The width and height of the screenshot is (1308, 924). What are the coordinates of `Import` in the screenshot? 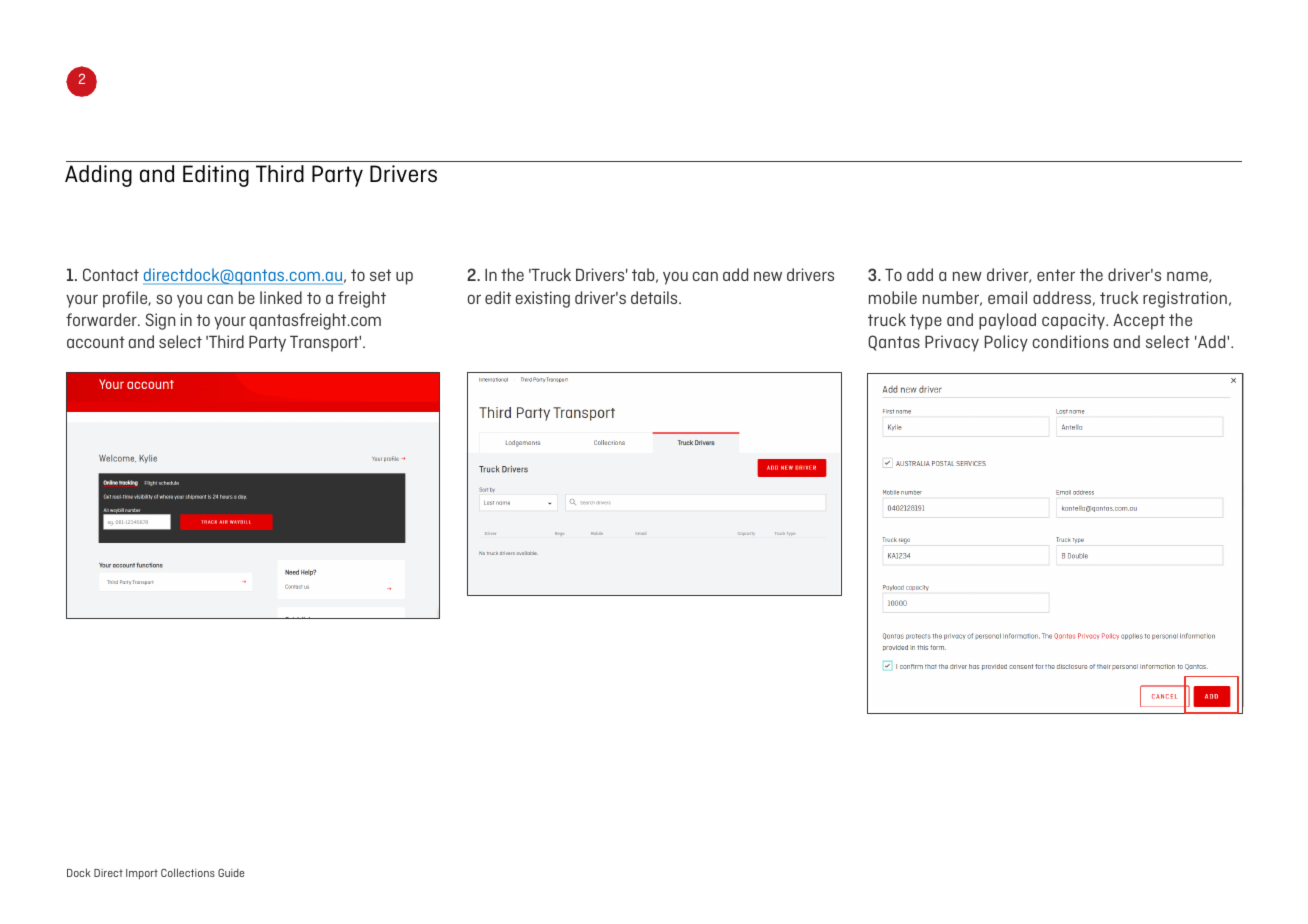 It's located at (142, 874).
